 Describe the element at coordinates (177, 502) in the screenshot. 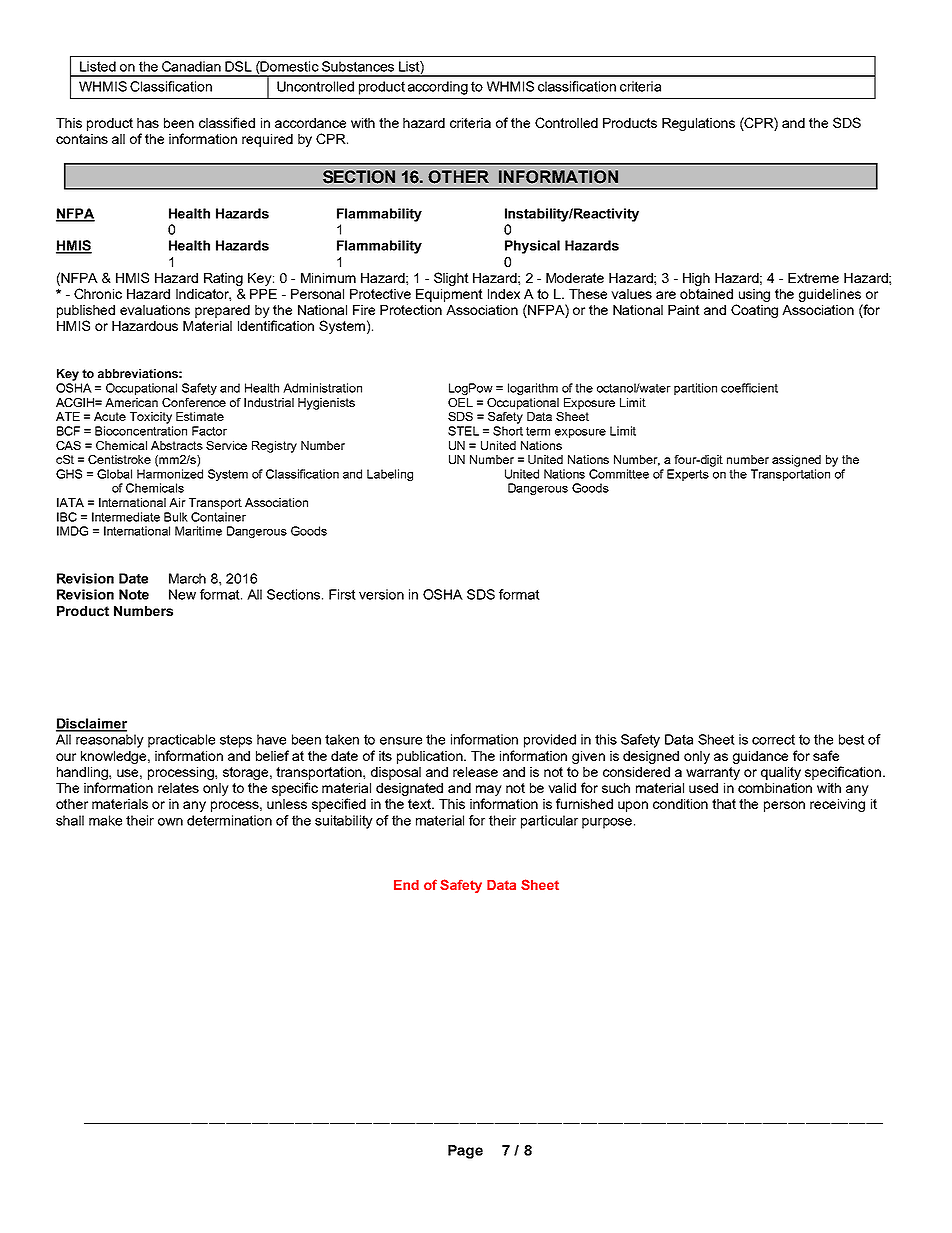

I see `Air` at that location.
